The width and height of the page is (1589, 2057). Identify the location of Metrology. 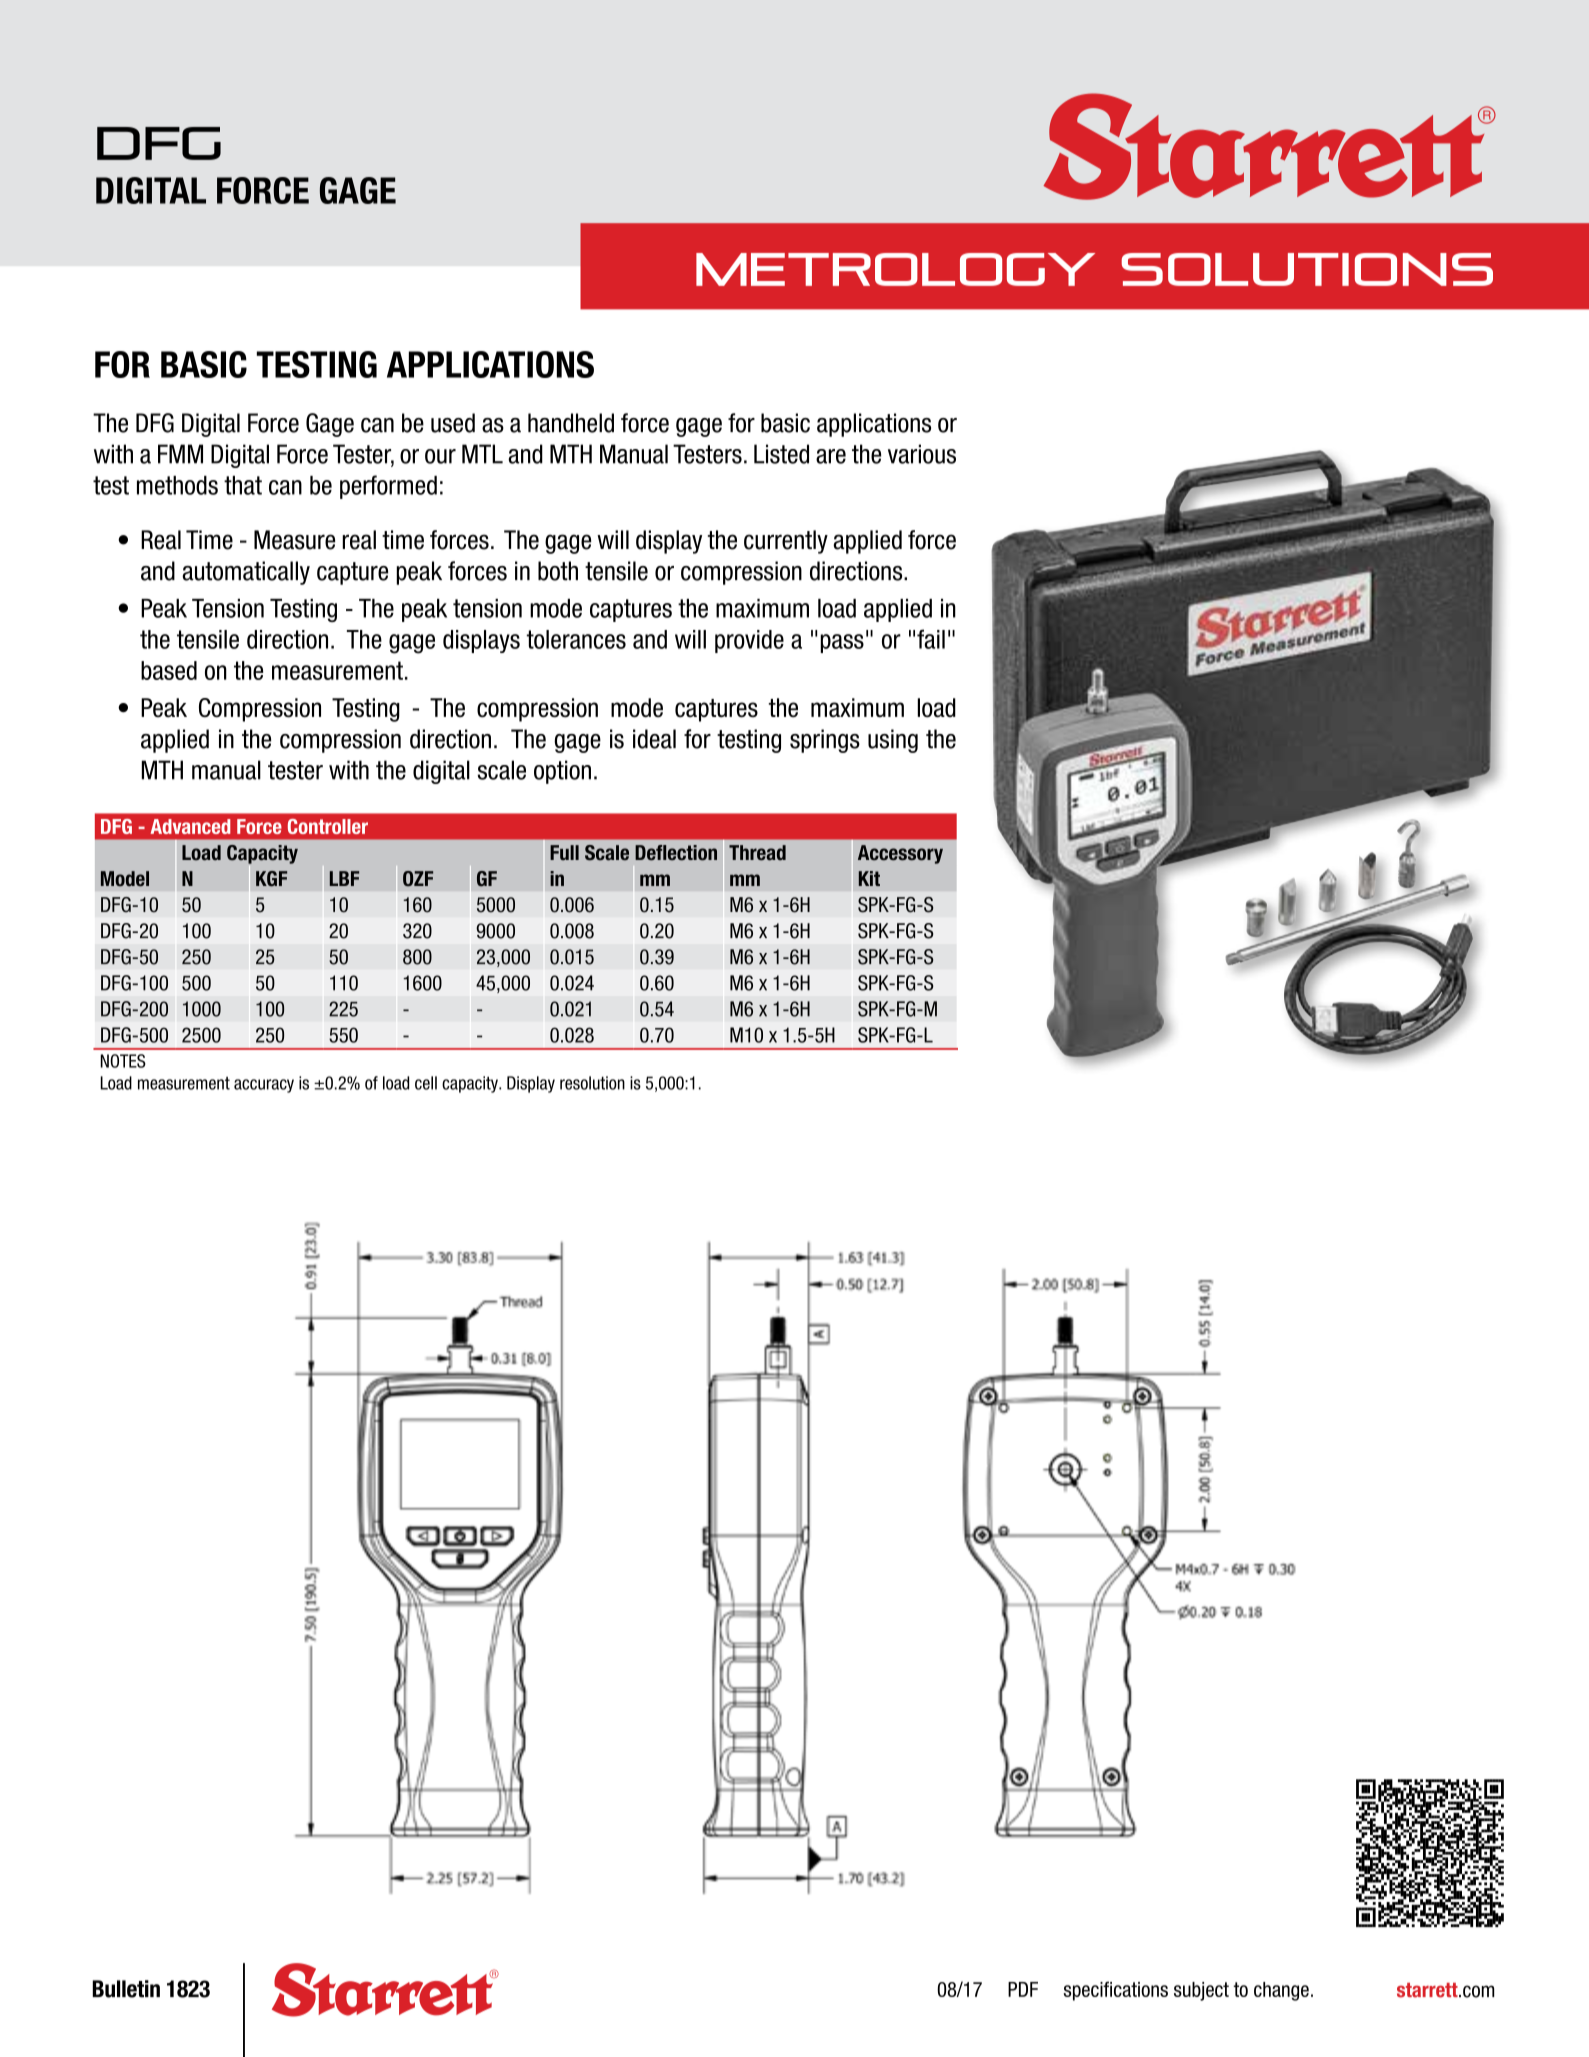
(895, 269).
